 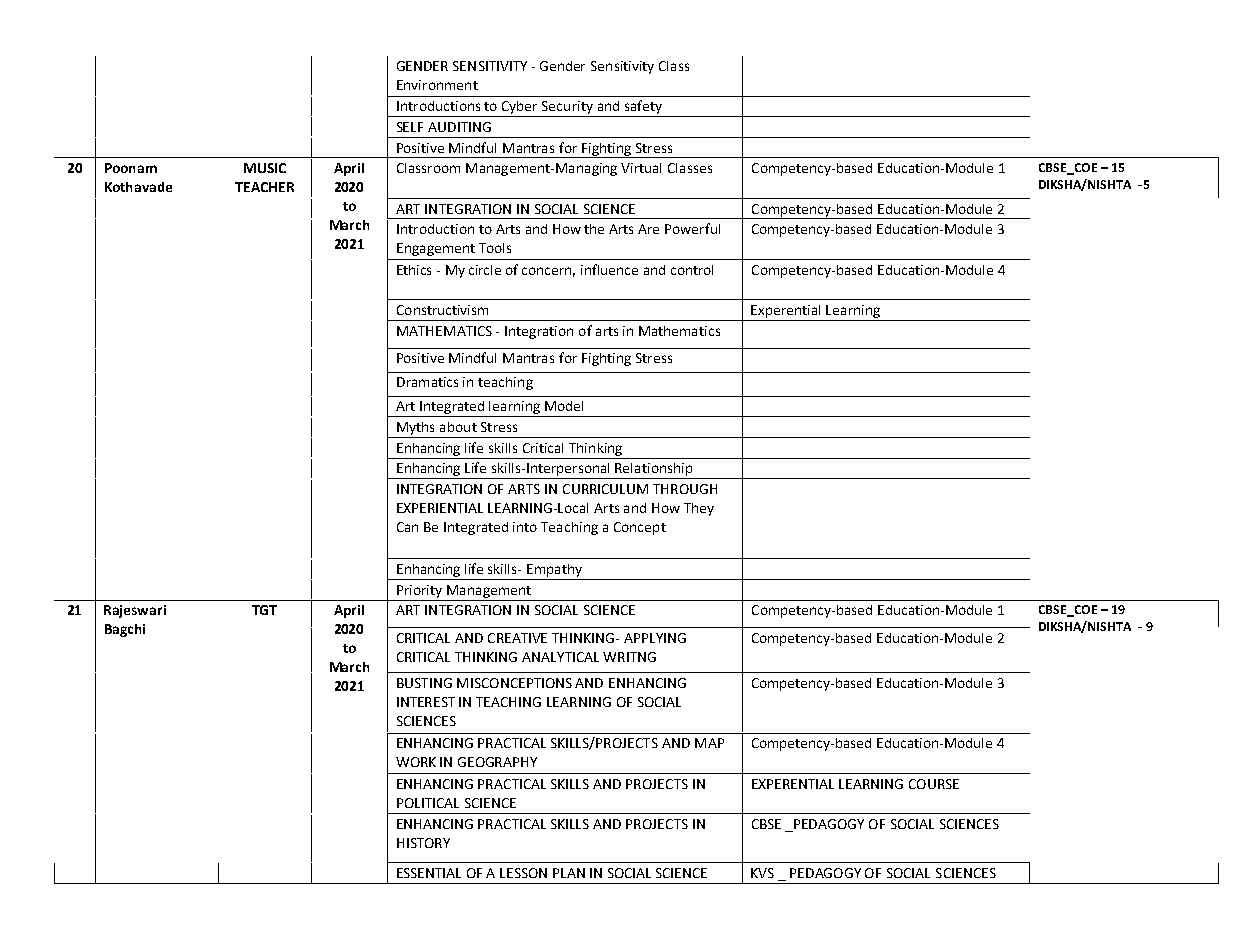 What do you see at coordinates (699, 509) in the screenshot?
I see `They` at bounding box center [699, 509].
